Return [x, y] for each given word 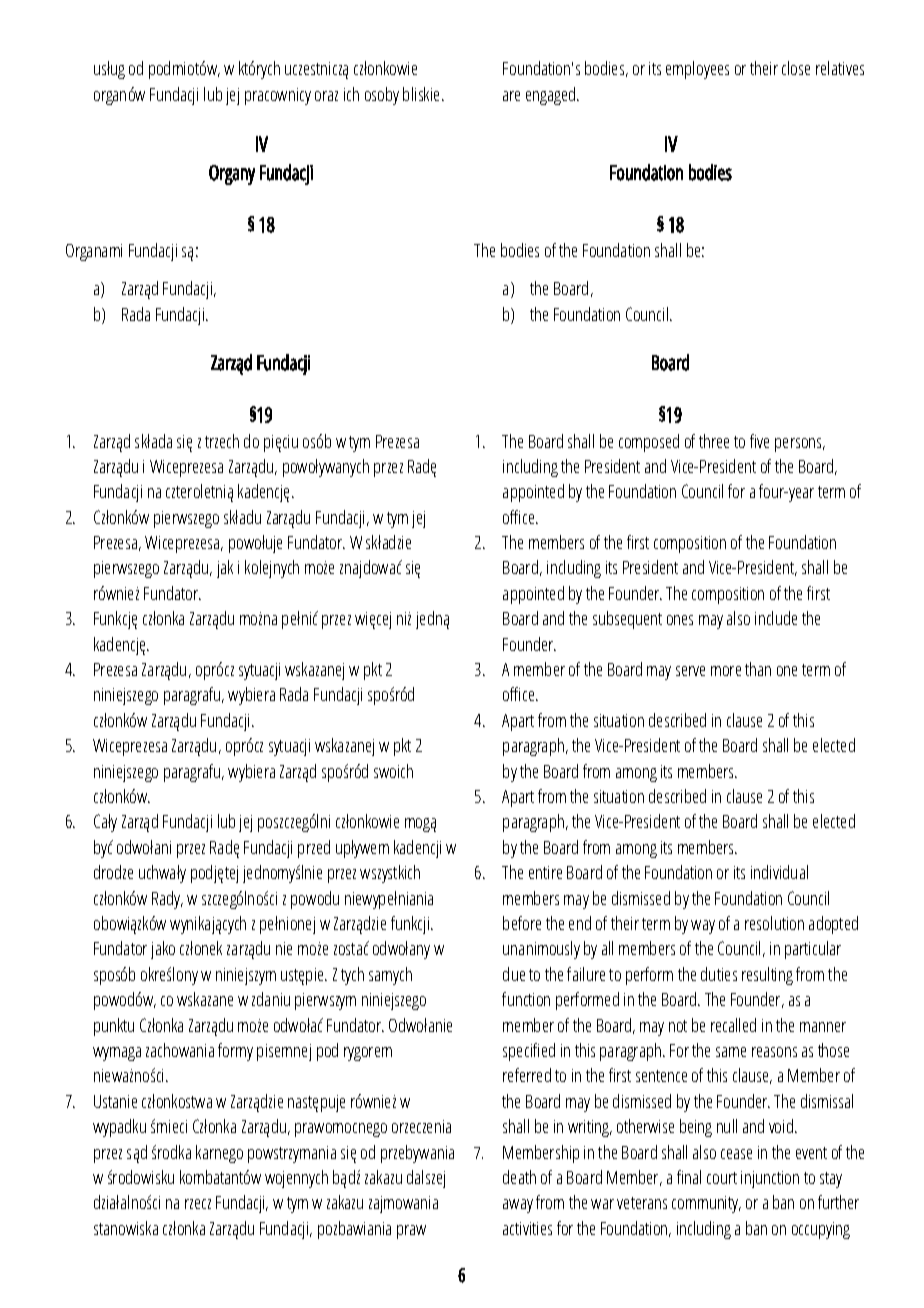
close [796, 68]
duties [719, 974]
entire [545, 872]
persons [799, 445]
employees [697, 70]
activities [527, 1228]
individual [779, 872]
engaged [552, 96]
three [714, 441]
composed [649, 443]
